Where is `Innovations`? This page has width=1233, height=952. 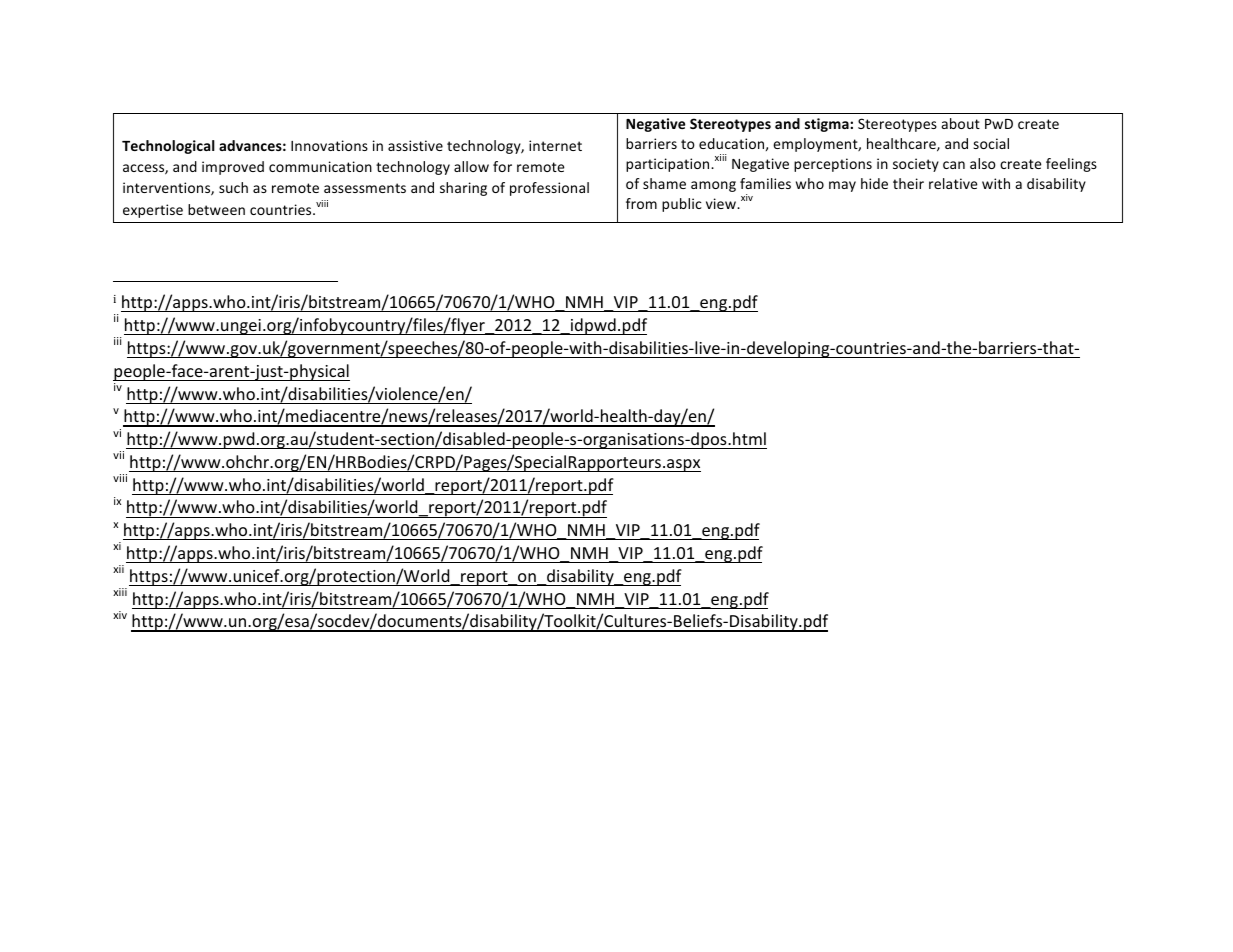
Innovations is located at coordinates (329, 145).
